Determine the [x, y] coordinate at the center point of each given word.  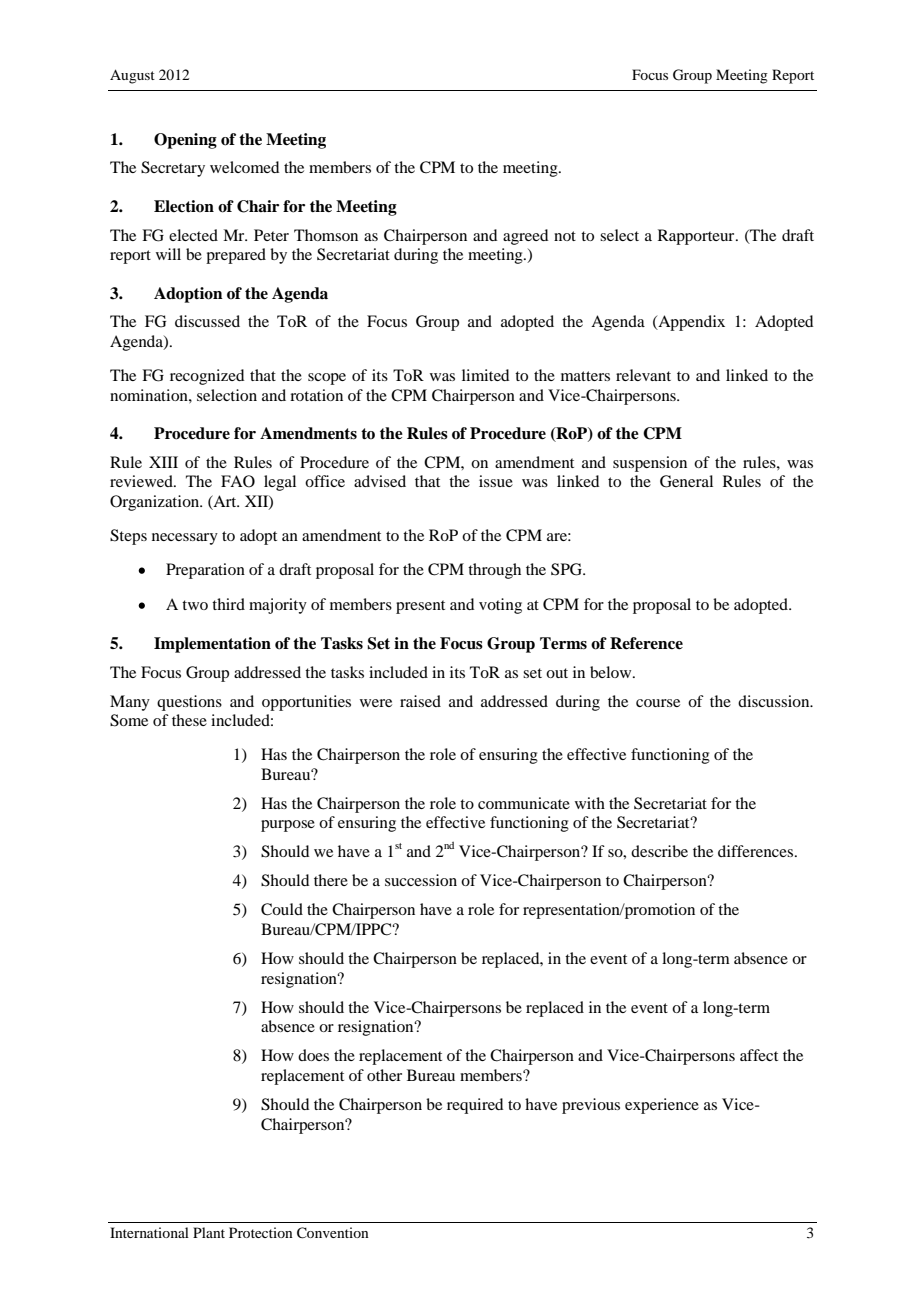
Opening [185, 141]
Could [282, 909]
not [565, 236]
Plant [209, 1232]
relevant [643, 375]
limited [485, 375]
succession [421, 880]
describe [659, 851]
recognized [207, 377]
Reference [646, 643]
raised [420, 701]
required [475, 1106]
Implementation [212, 645]
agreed [525, 237]
